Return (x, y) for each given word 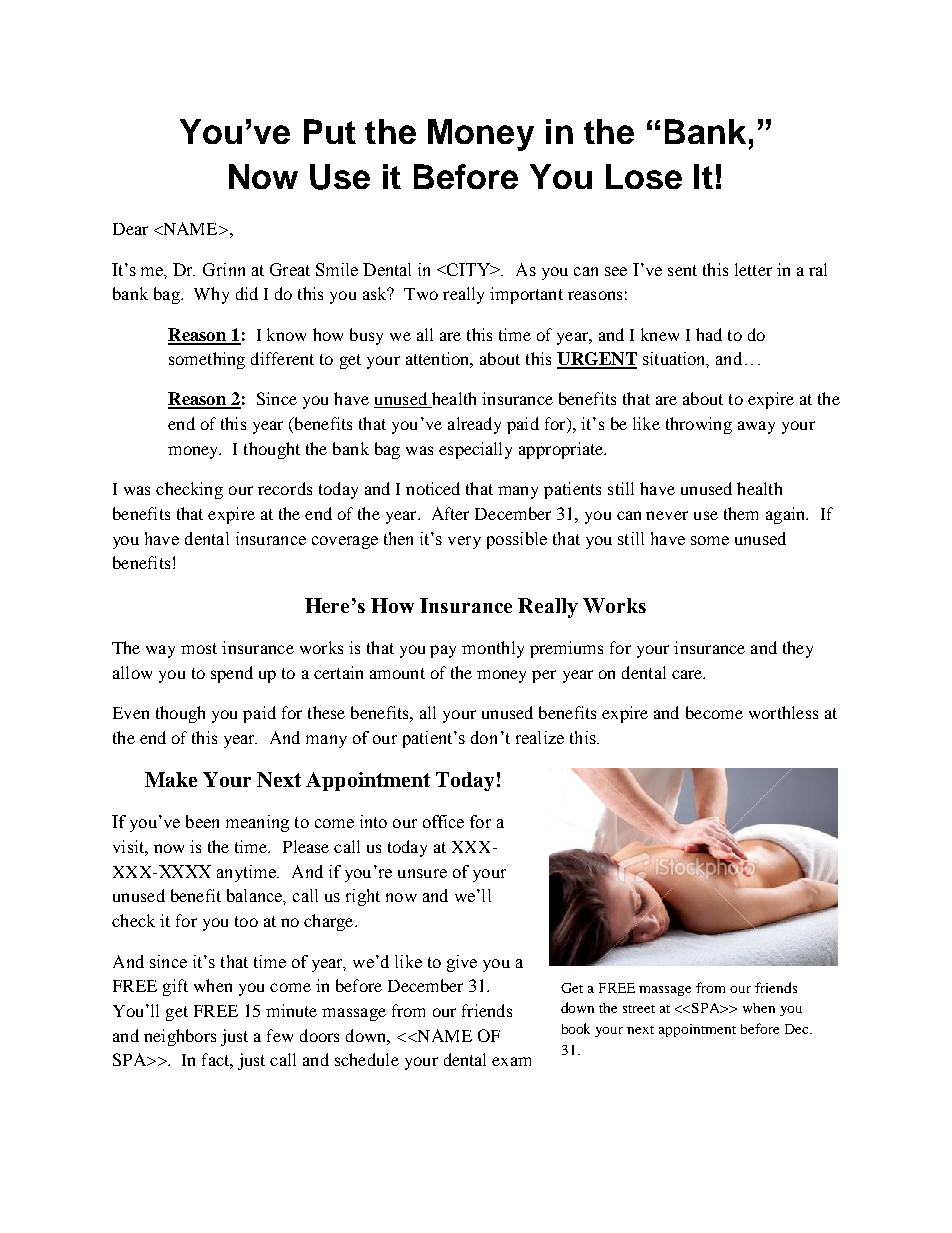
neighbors (180, 1037)
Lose (644, 176)
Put (330, 131)
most (199, 648)
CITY (470, 269)
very (464, 542)
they (798, 649)
